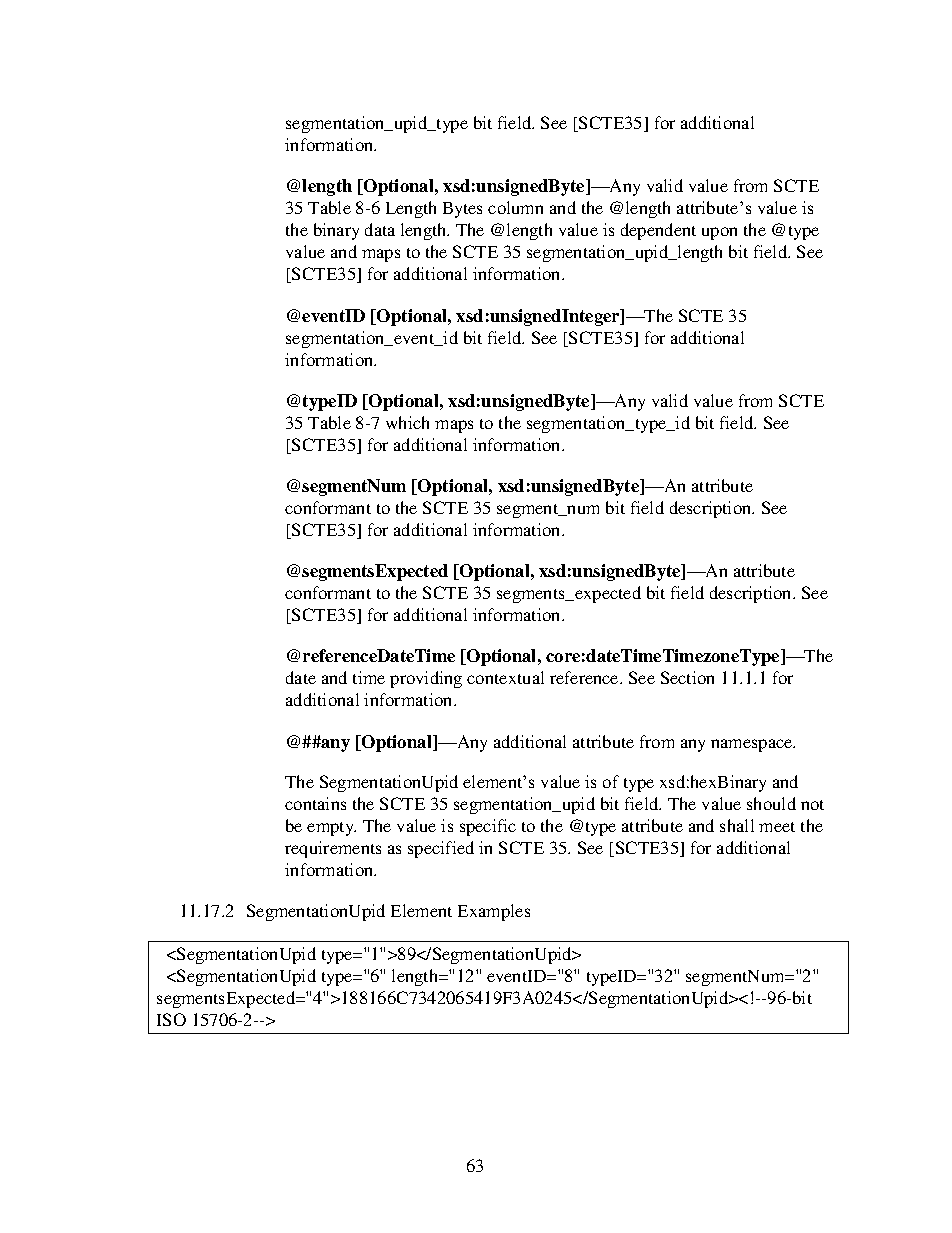  Describe the element at coordinates (441, 849) in the page. I see `specified` at that location.
